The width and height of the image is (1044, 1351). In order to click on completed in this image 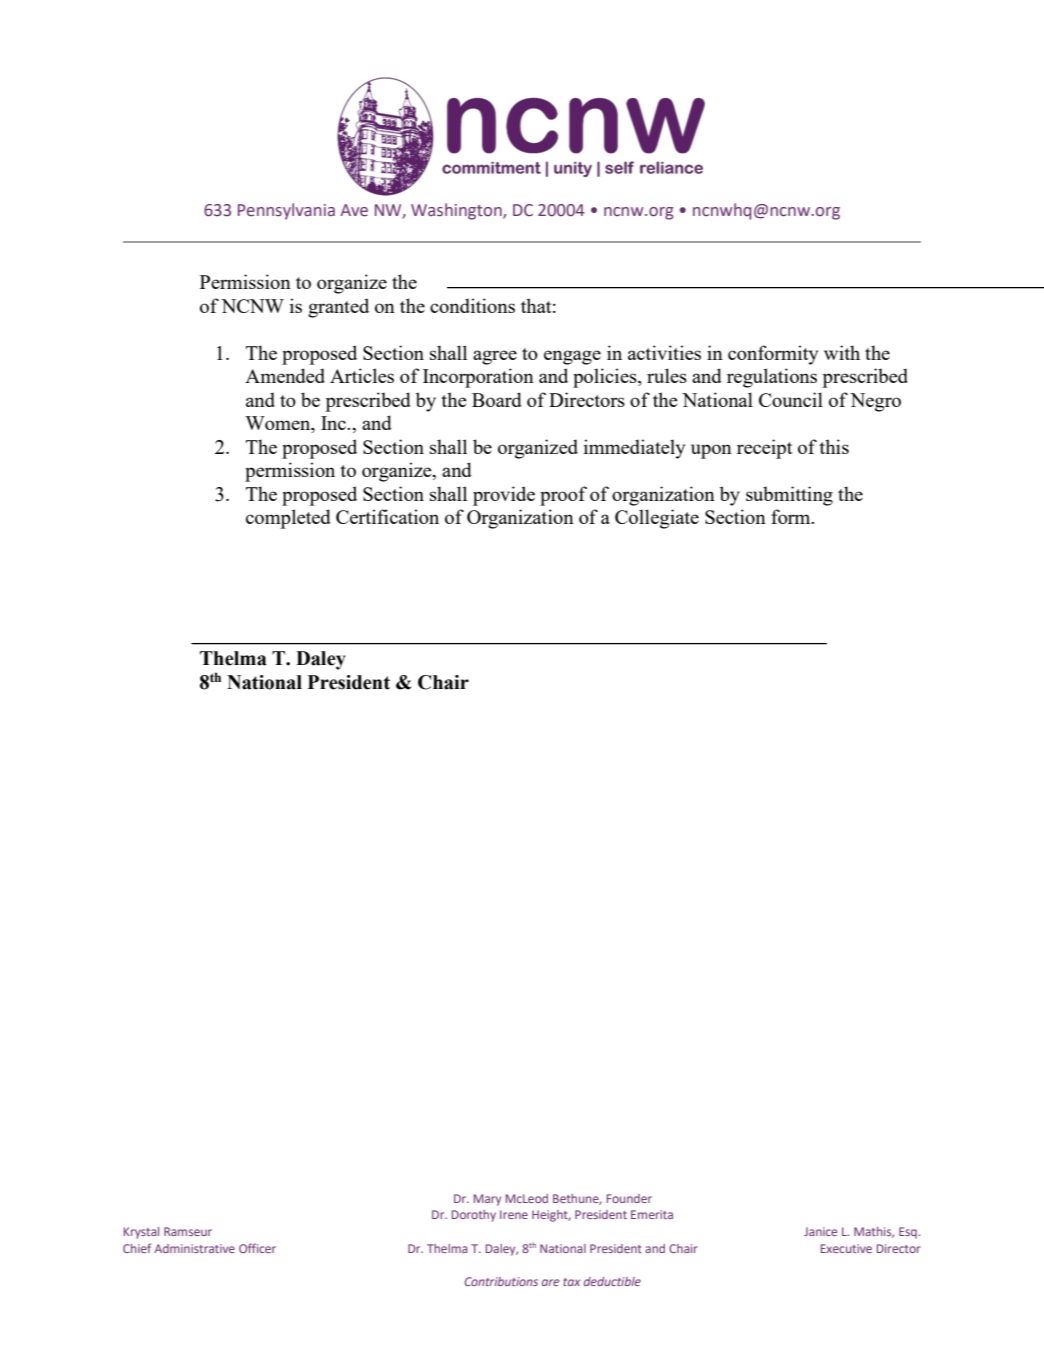, I will do `click(288, 519)`.
